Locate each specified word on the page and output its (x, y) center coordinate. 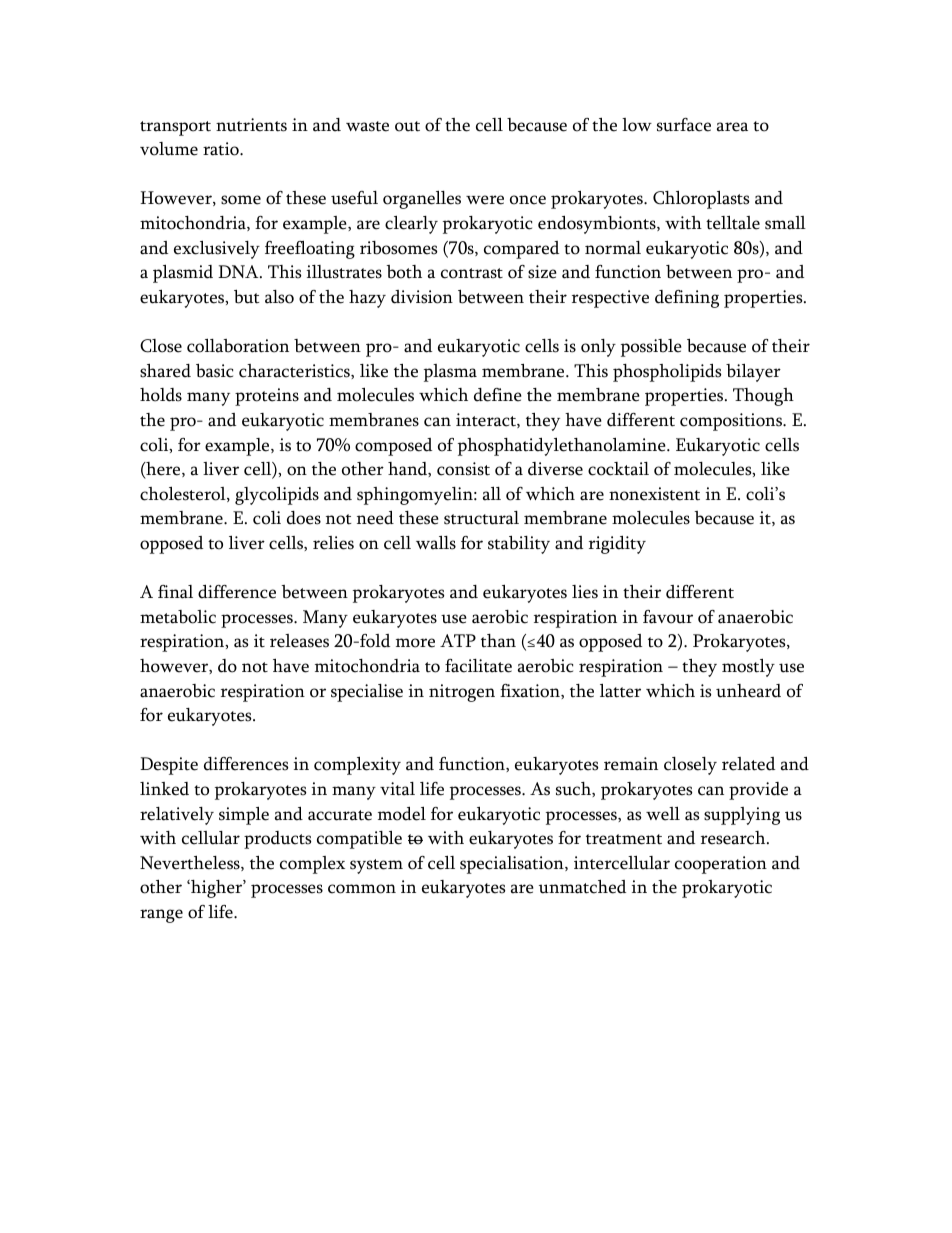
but (247, 297)
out (407, 126)
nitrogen (462, 693)
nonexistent (654, 494)
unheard (748, 691)
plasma (450, 373)
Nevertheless (191, 863)
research (734, 838)
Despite (169, 766)
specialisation (513, 865)
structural (481, 518)
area (732, 127)
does (304, 518)
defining (687, 299)
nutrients (251, 125)
